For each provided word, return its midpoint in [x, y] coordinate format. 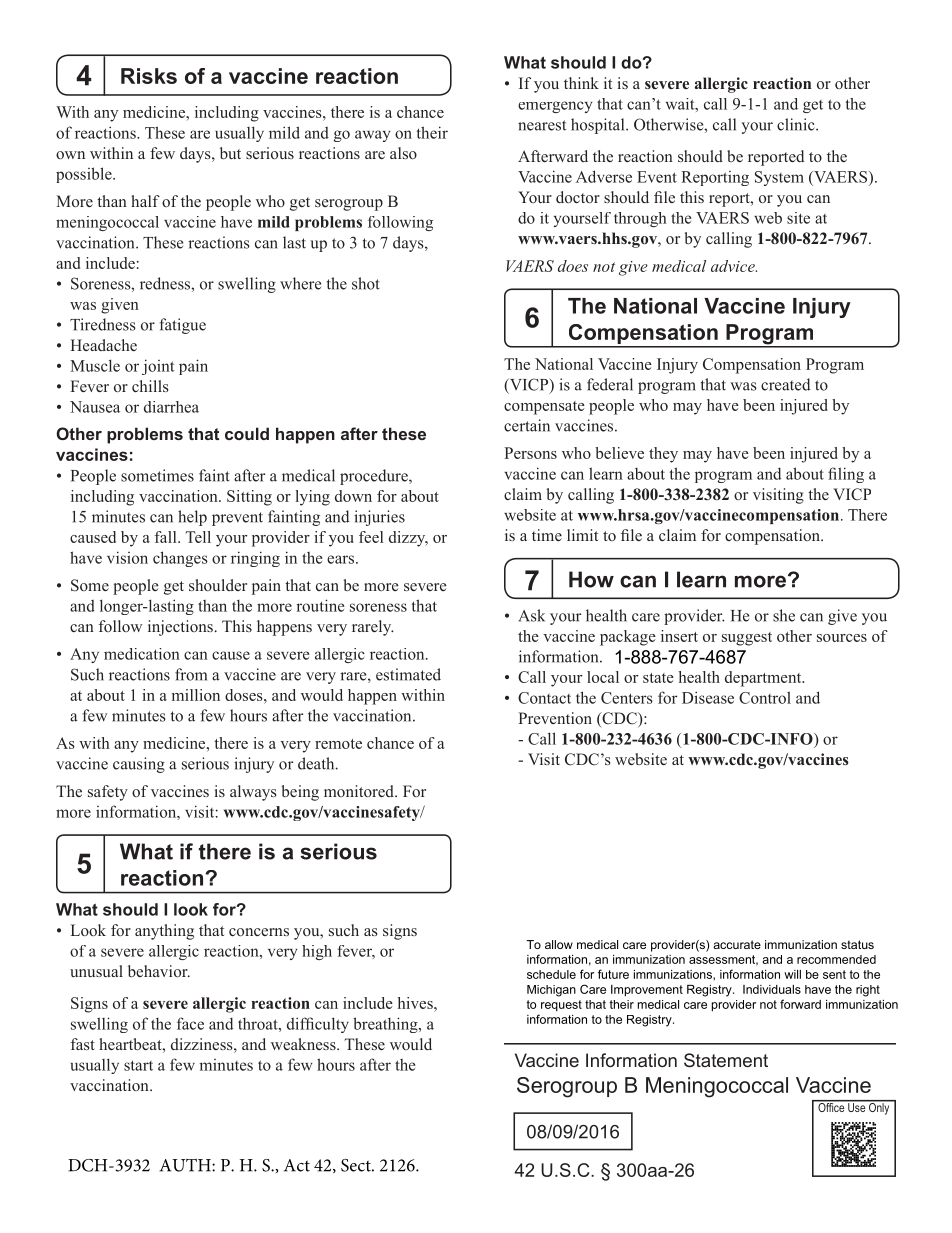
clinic [797, 124]
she [784, 615]
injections [180, 628]
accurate [737, 944]
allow [559, 944]
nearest [542, 125]
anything [164, 932]
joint [158, 367]
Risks [149, 76]
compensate [544, 408]
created [785, 384]
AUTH [186, 1165]
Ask [532, 615]
